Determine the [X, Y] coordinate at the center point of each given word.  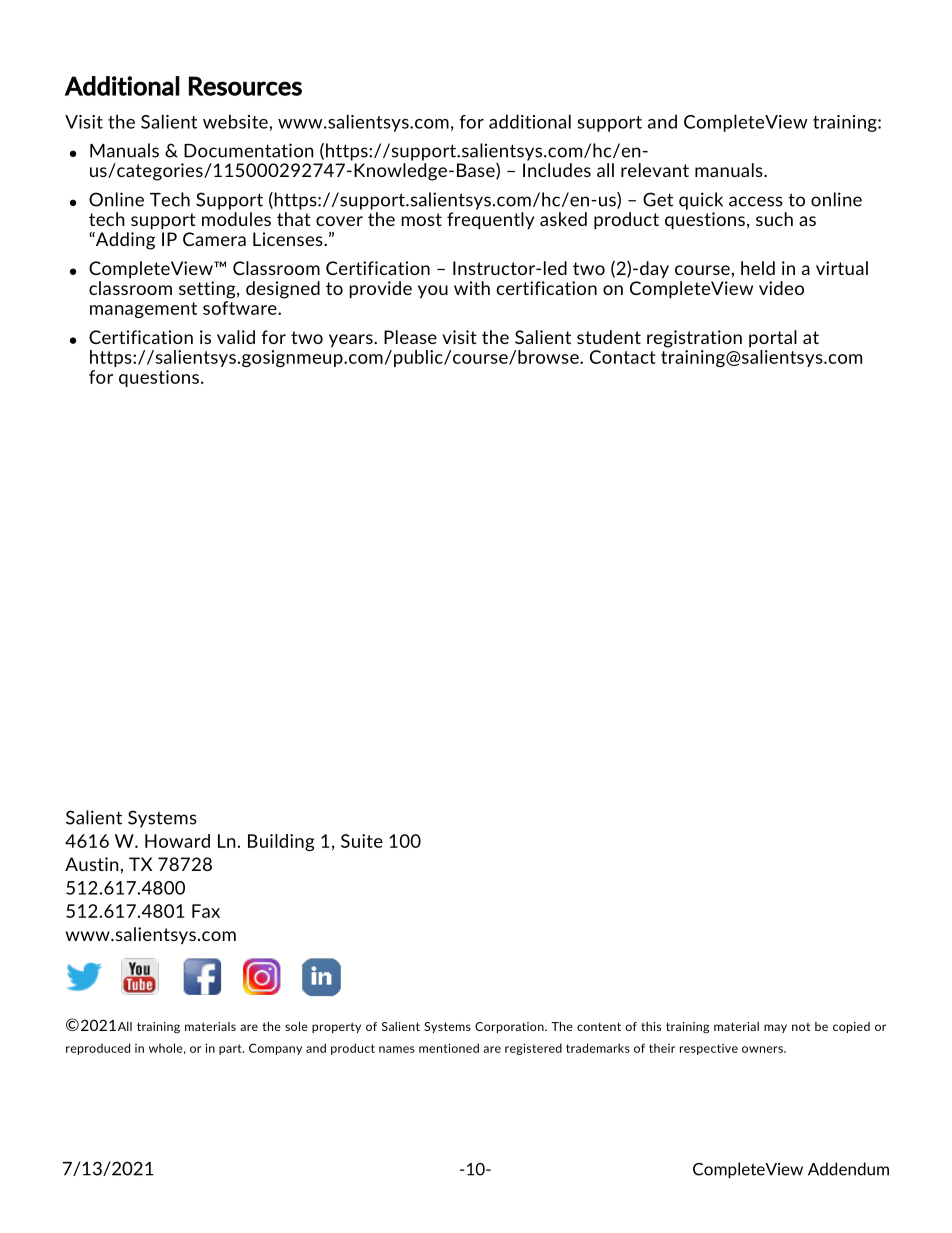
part [231, 1049]
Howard [177, 841]
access [756, 201]
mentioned [449, 1048]
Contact [623, 357]
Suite [362, 841]
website [236, 121]
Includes [557, 170]
